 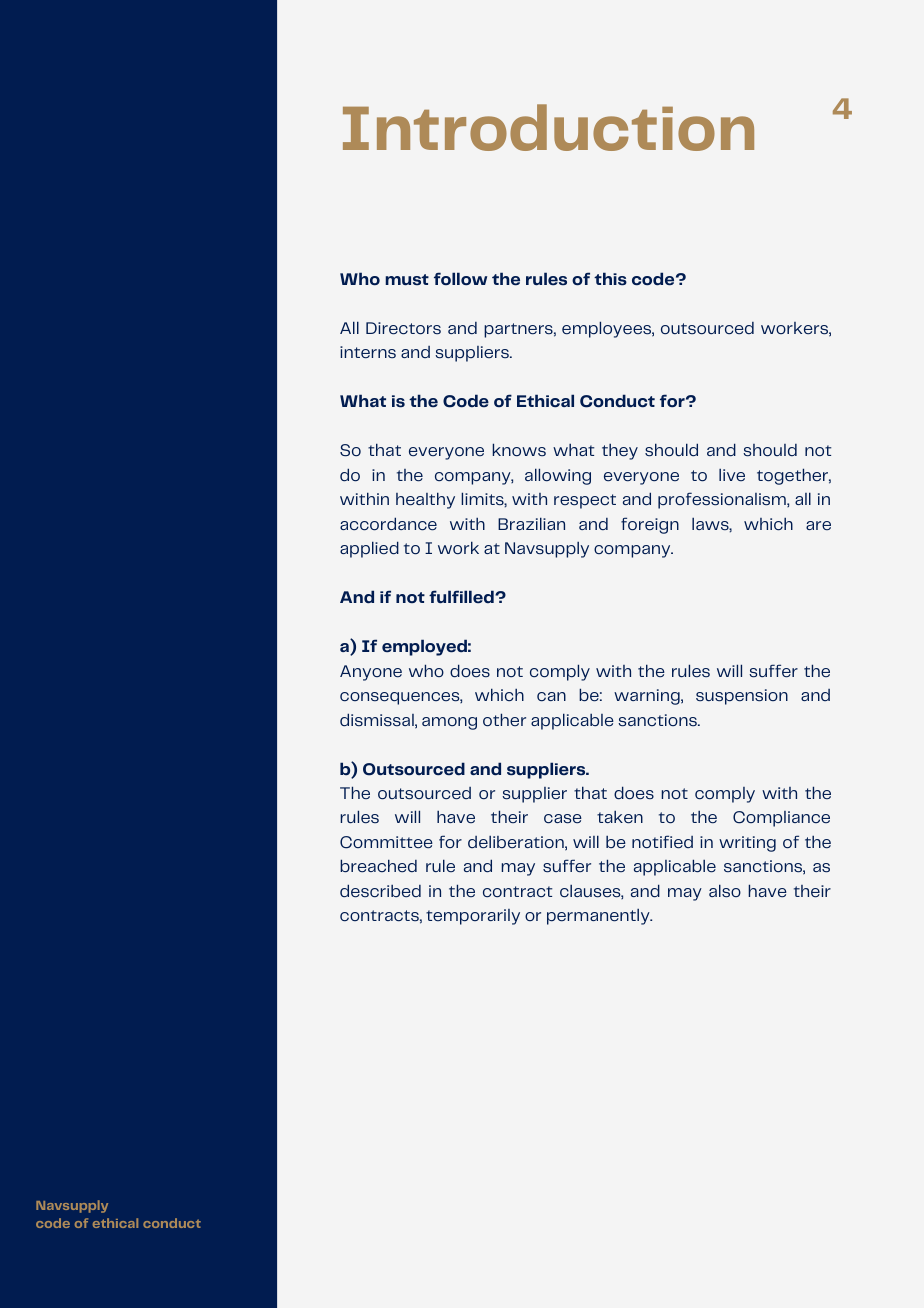 I want to click on Introduction, so click(x=548, y=127).
